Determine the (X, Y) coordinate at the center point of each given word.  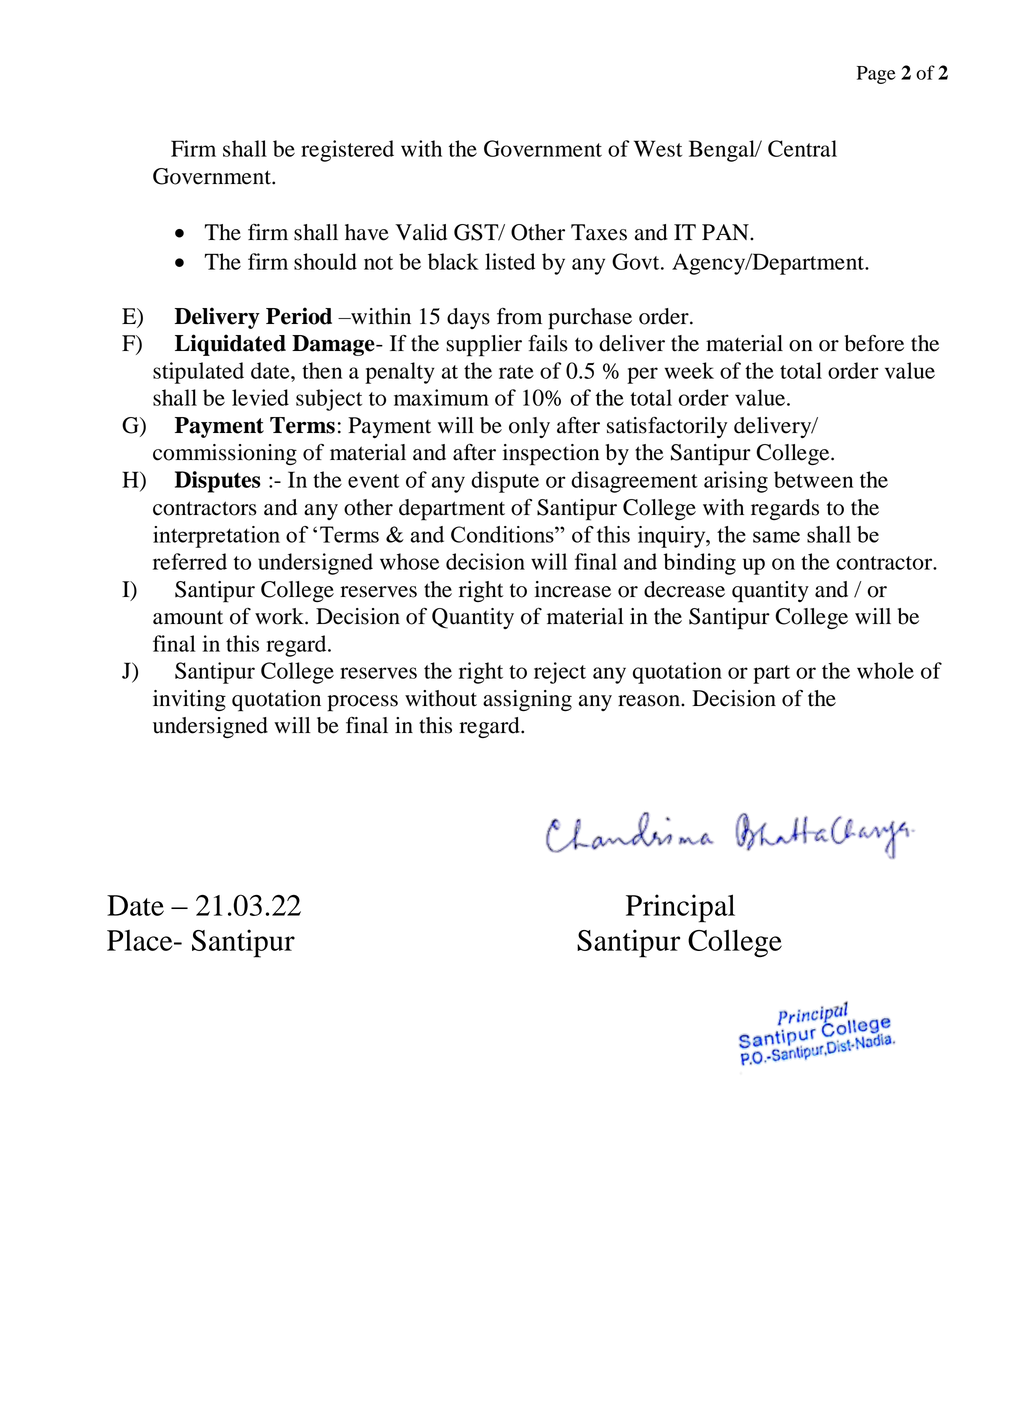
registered (347, 151)
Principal (680, 908)
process (362, 703)
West (658, 148)
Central (802, 148)
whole (885, 670)
